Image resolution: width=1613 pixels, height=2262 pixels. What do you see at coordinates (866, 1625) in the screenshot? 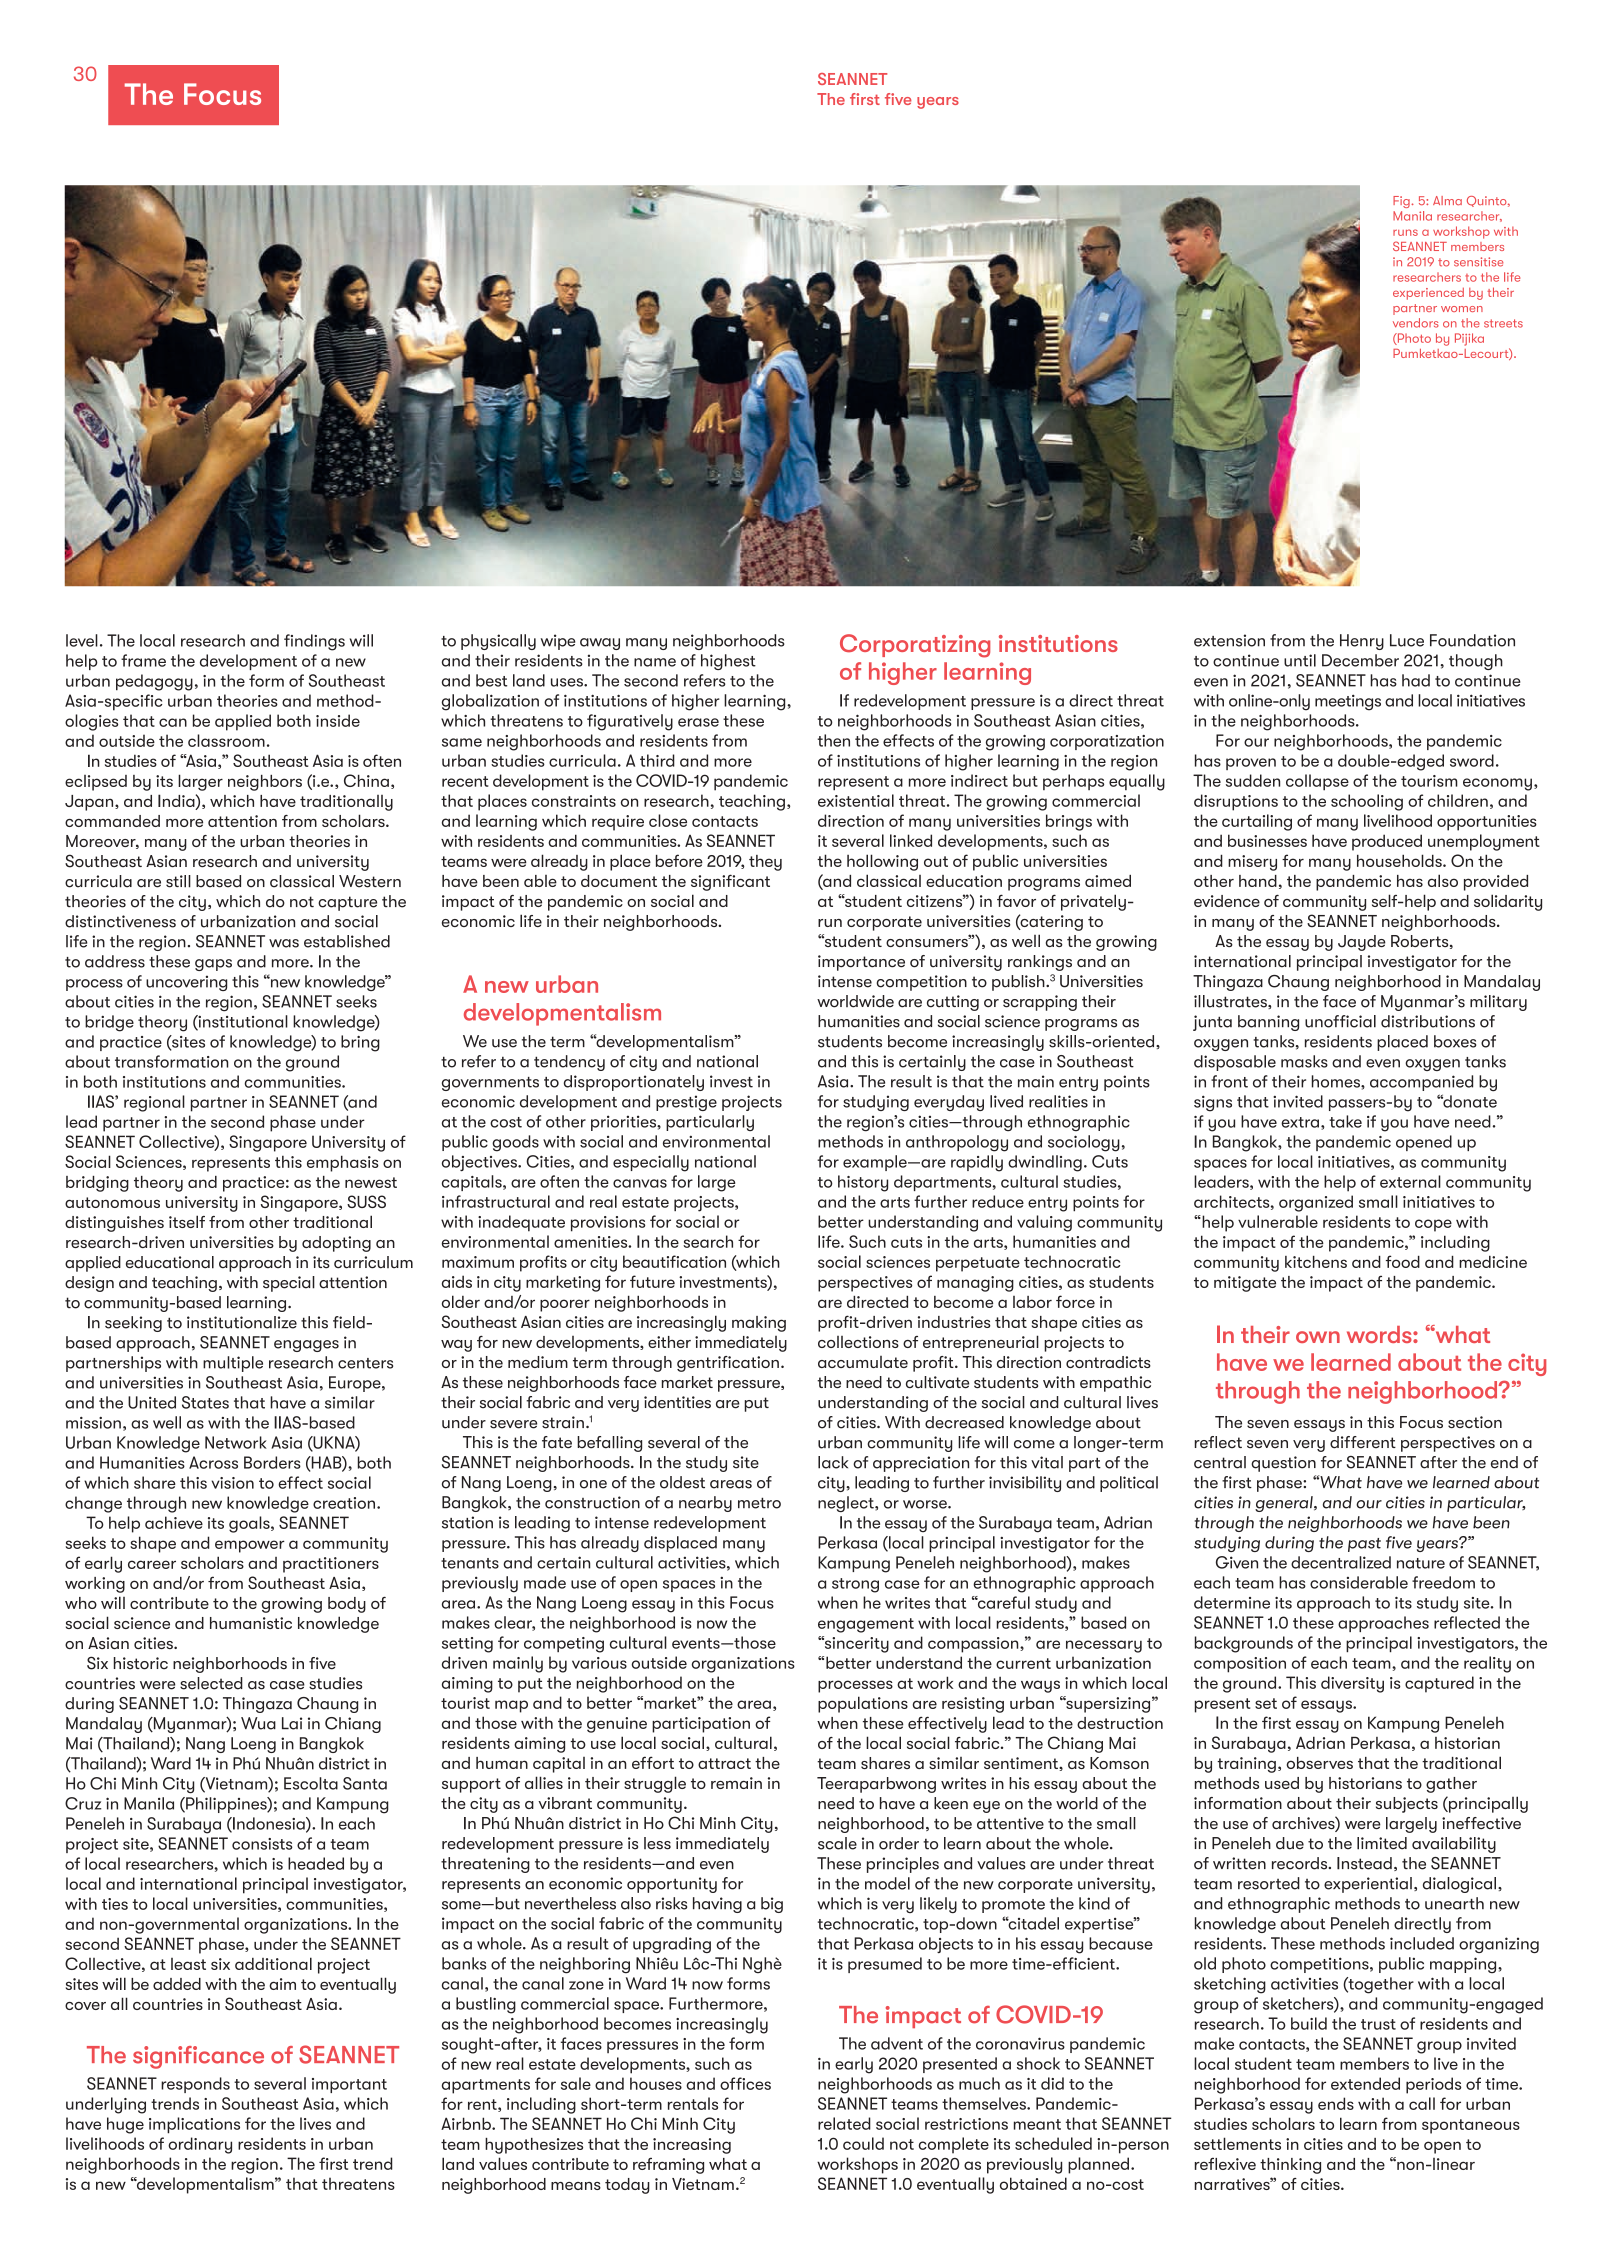
I see `engagement` at bounding box center [866, 1625].
